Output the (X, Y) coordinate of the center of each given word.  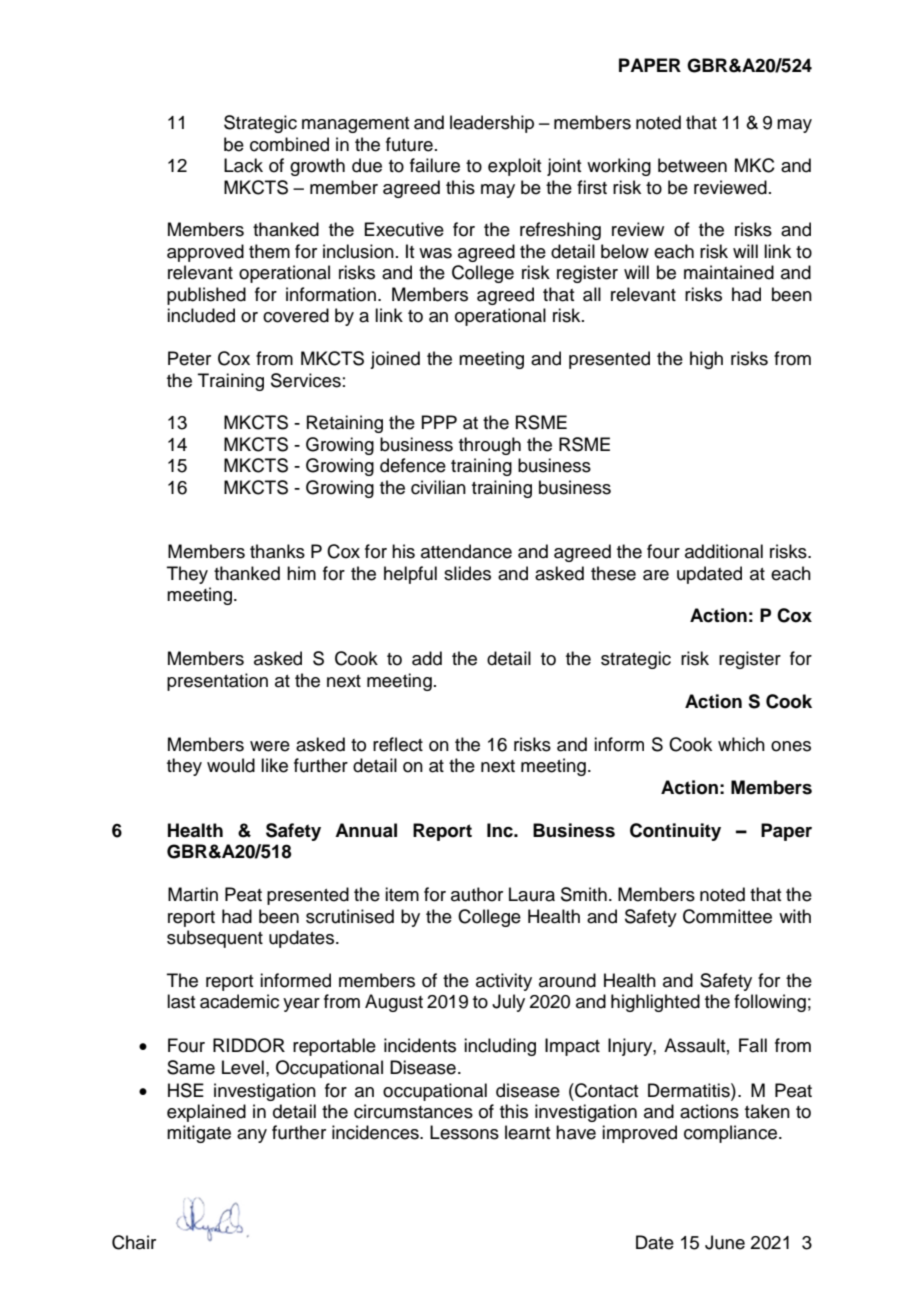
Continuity (675, 832)
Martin (193, 894)
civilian (438, 487)
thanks (277, 551)
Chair (134, 1242)
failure (435, 165)
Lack (243, 165)
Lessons (464, 1132)
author (477, 894)
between (692, 165)
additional (724, 551)
